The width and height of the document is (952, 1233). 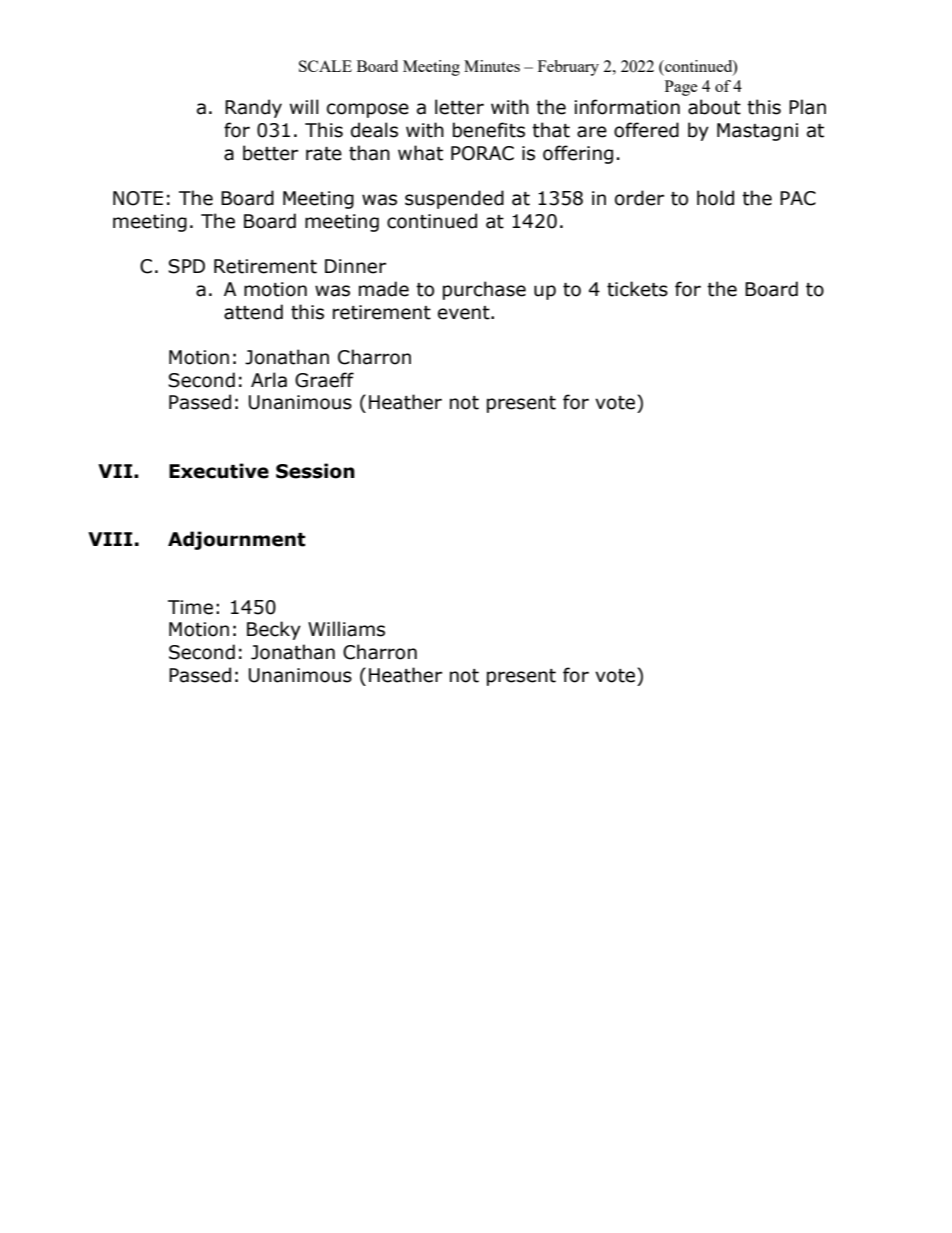 I want to click on Randy, so click(x=253, y=108).
